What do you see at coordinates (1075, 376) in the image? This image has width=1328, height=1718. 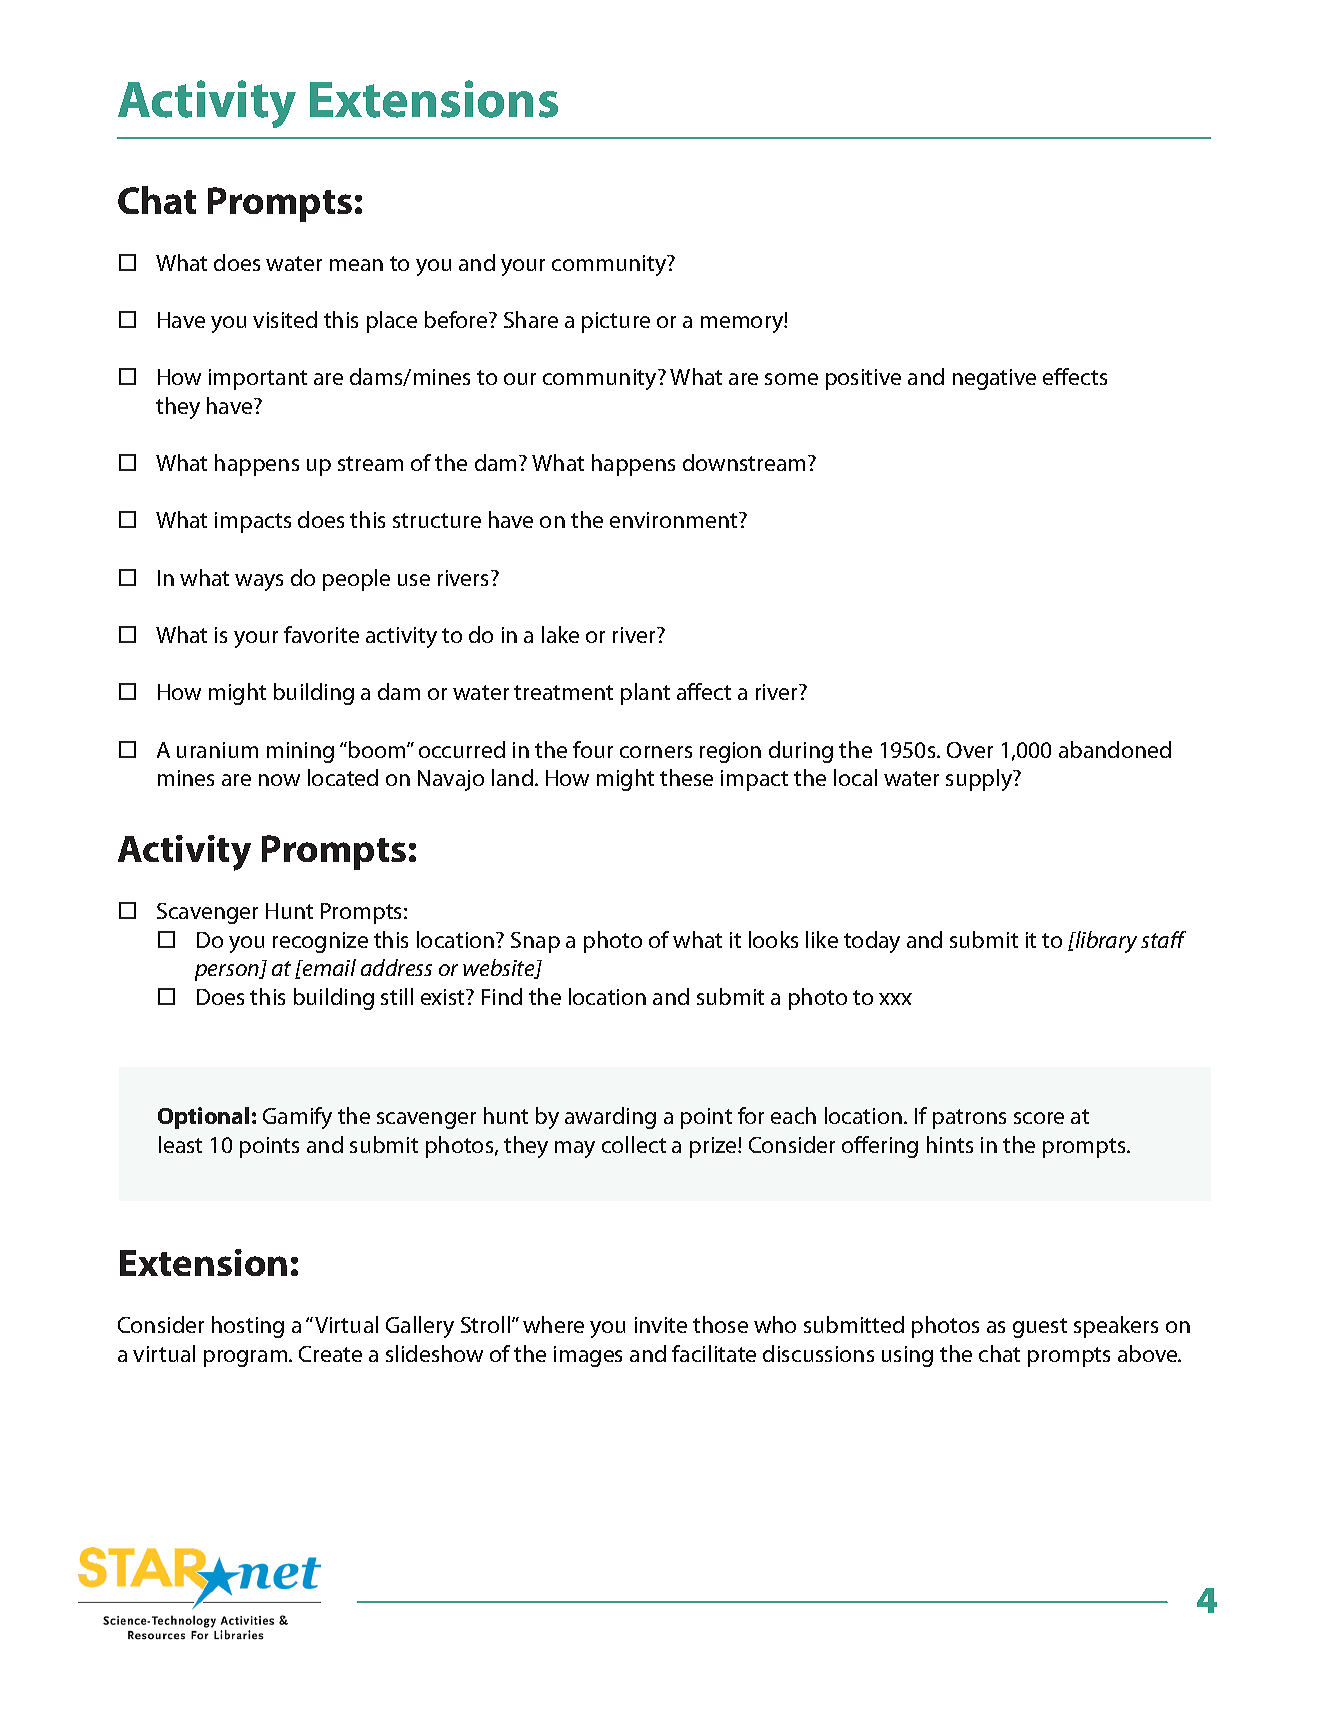 I see `effects` at bounding box center [1075, 376].
